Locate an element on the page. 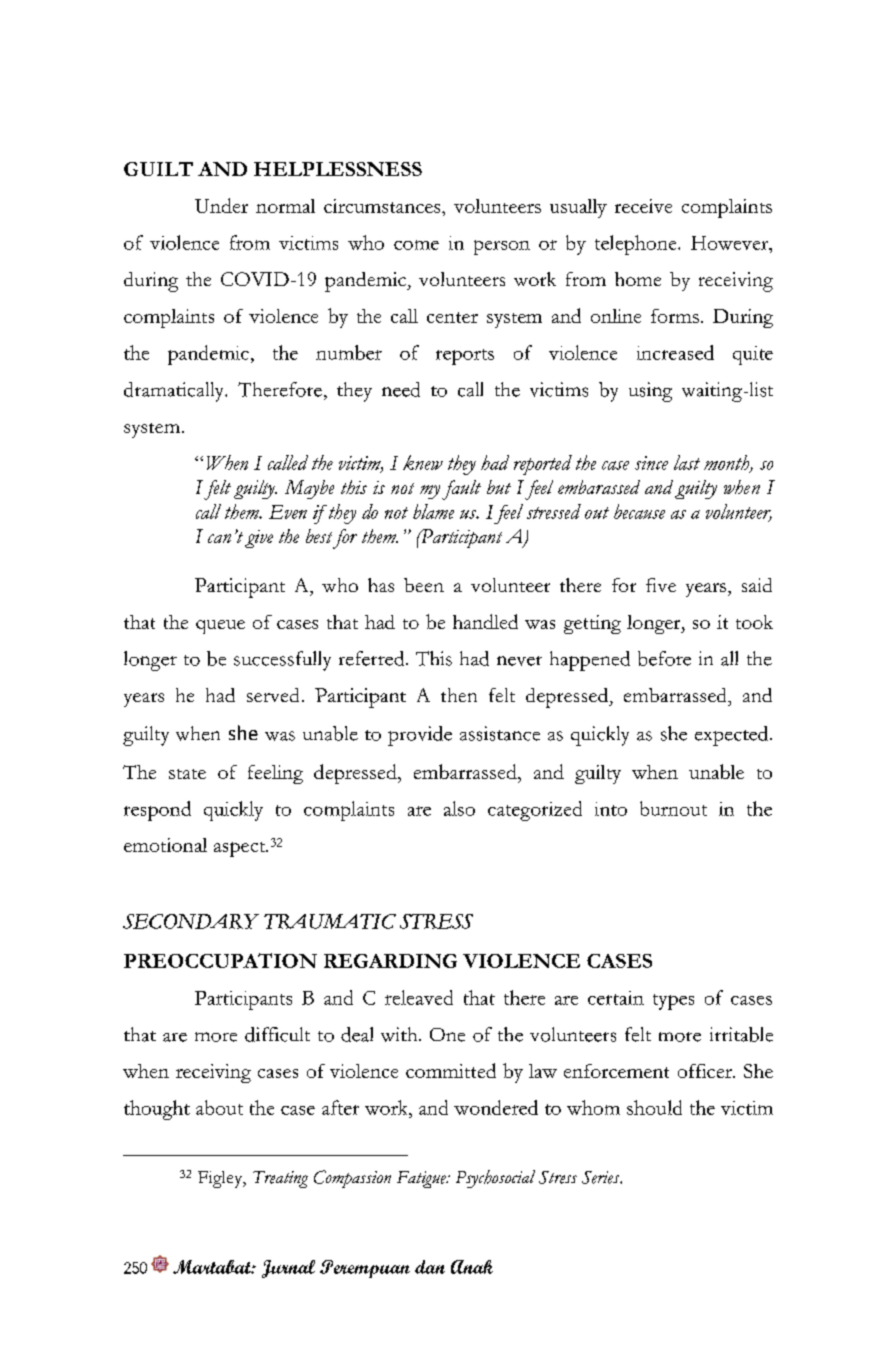 The height and width of the document is (1345, 896). also is located at coordinates (459, 808).
